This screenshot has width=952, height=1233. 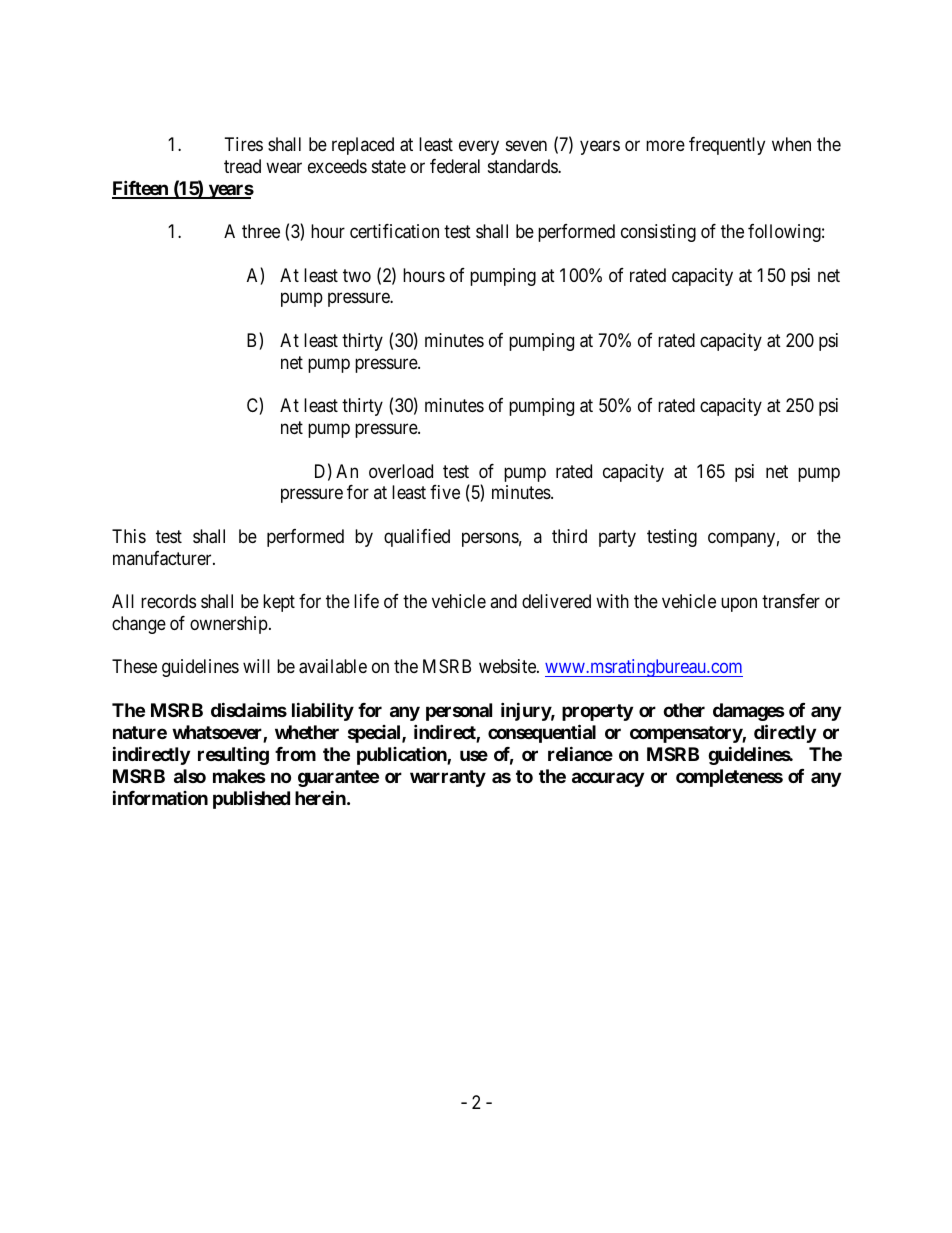 I want to click on federal, so click(x=455, y=166).
